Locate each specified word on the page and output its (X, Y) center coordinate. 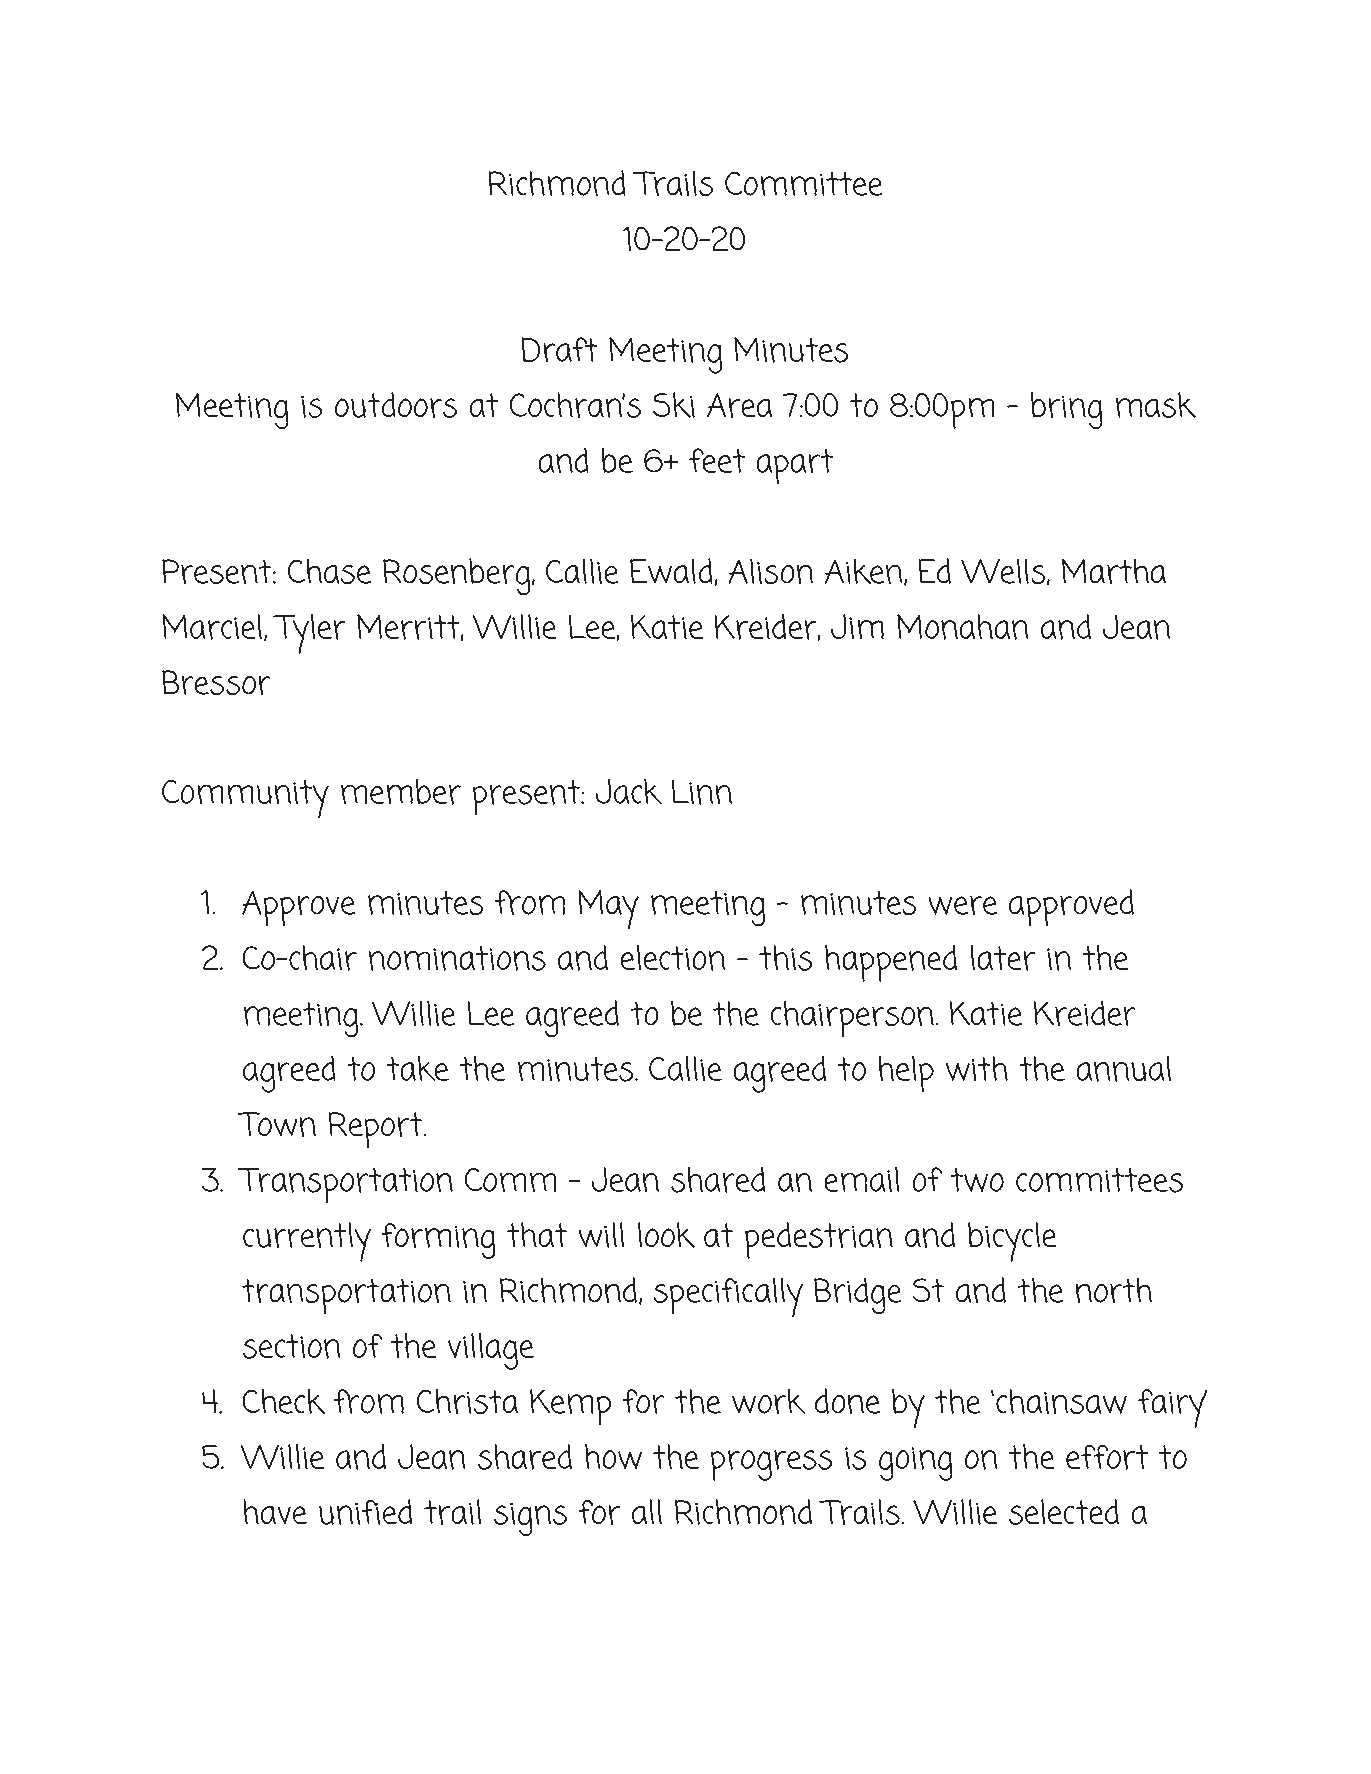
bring (1067, 410)
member (401, 792)
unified (365, 1512)
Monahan (963, 627)
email (862, 1179)
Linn (702, 792)
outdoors (396, 405)
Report (376, 1130)
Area (739, 405)
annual (1124, 1069)
